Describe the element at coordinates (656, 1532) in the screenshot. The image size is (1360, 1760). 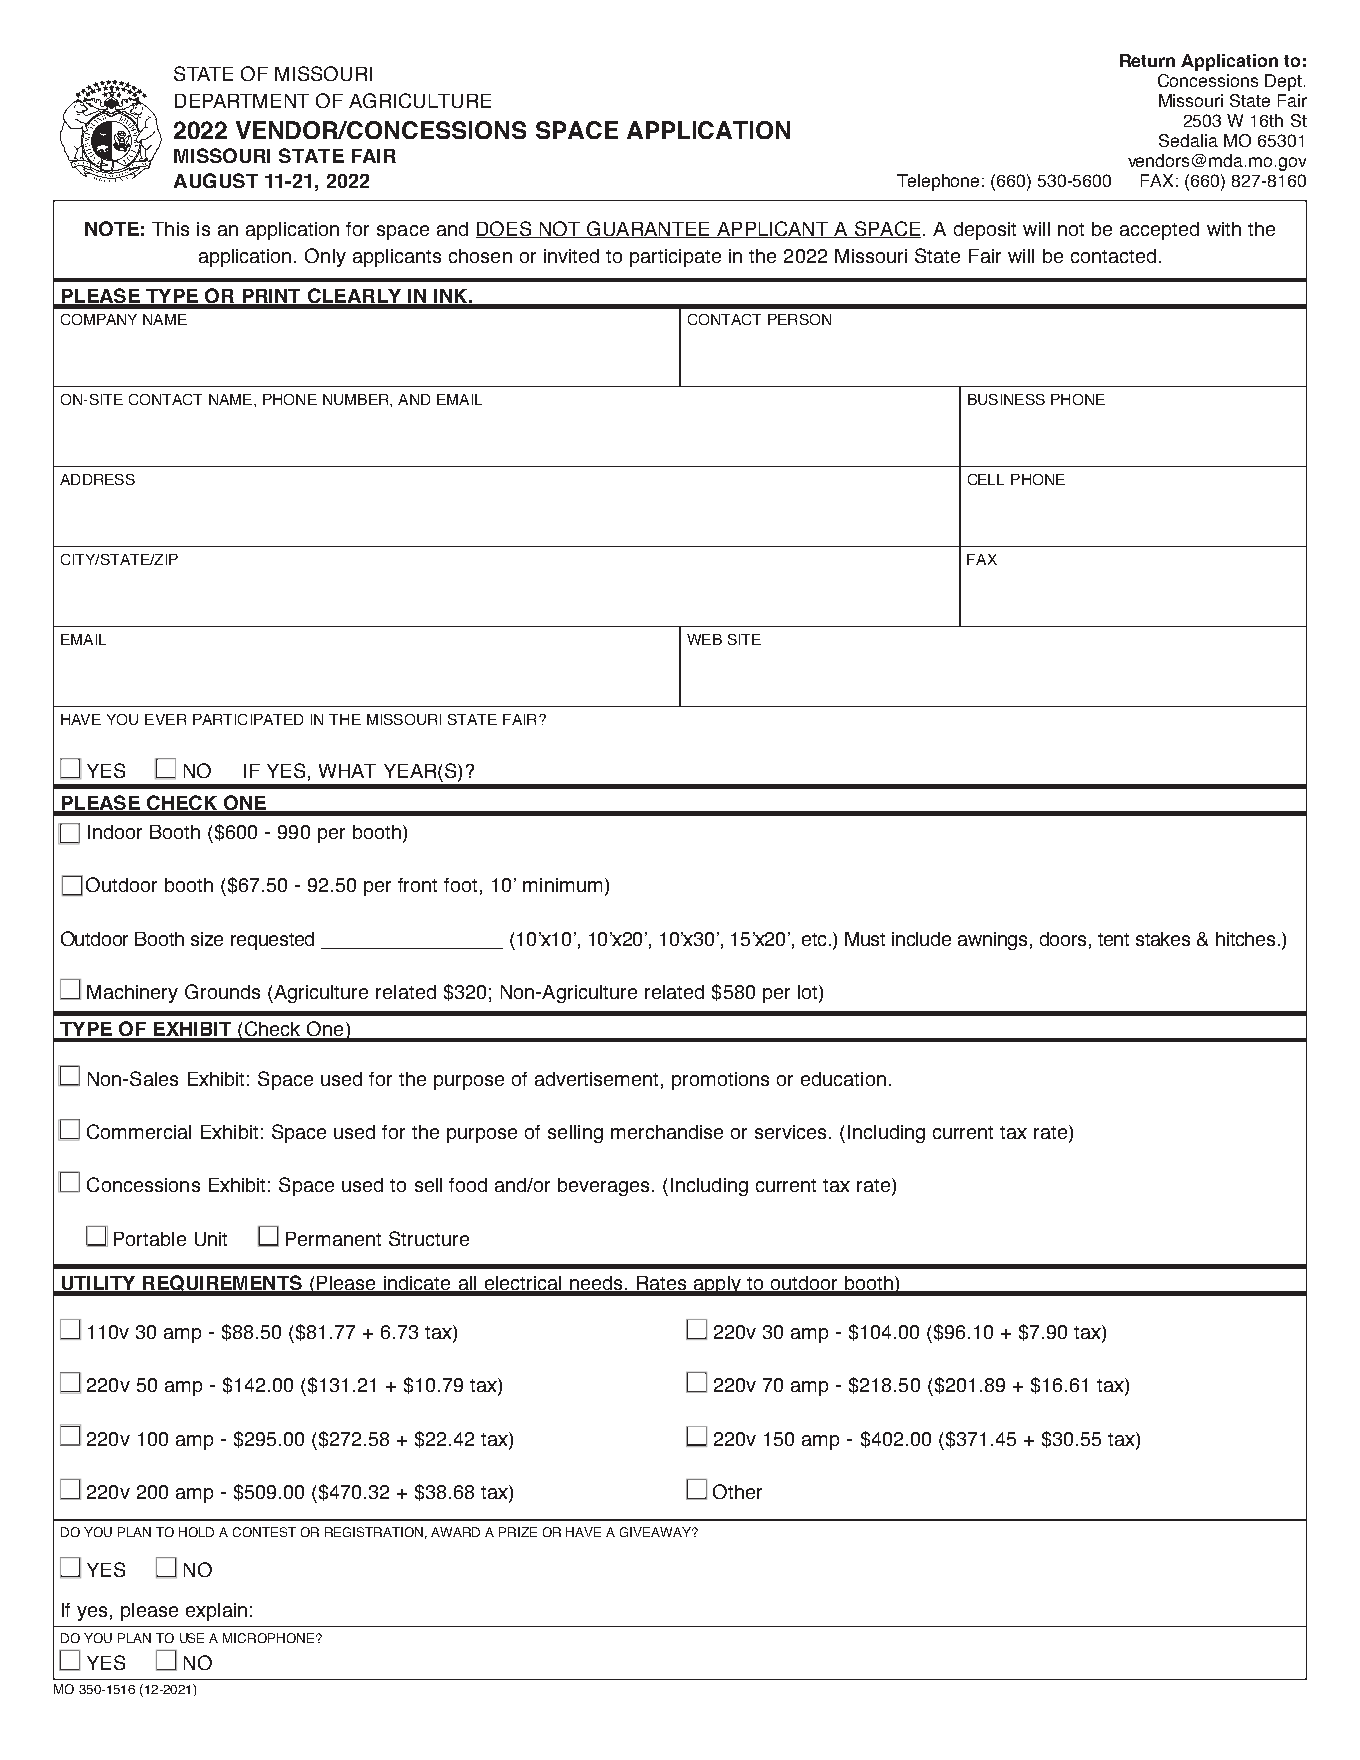
I see `GIVEAWAY` at that location.
